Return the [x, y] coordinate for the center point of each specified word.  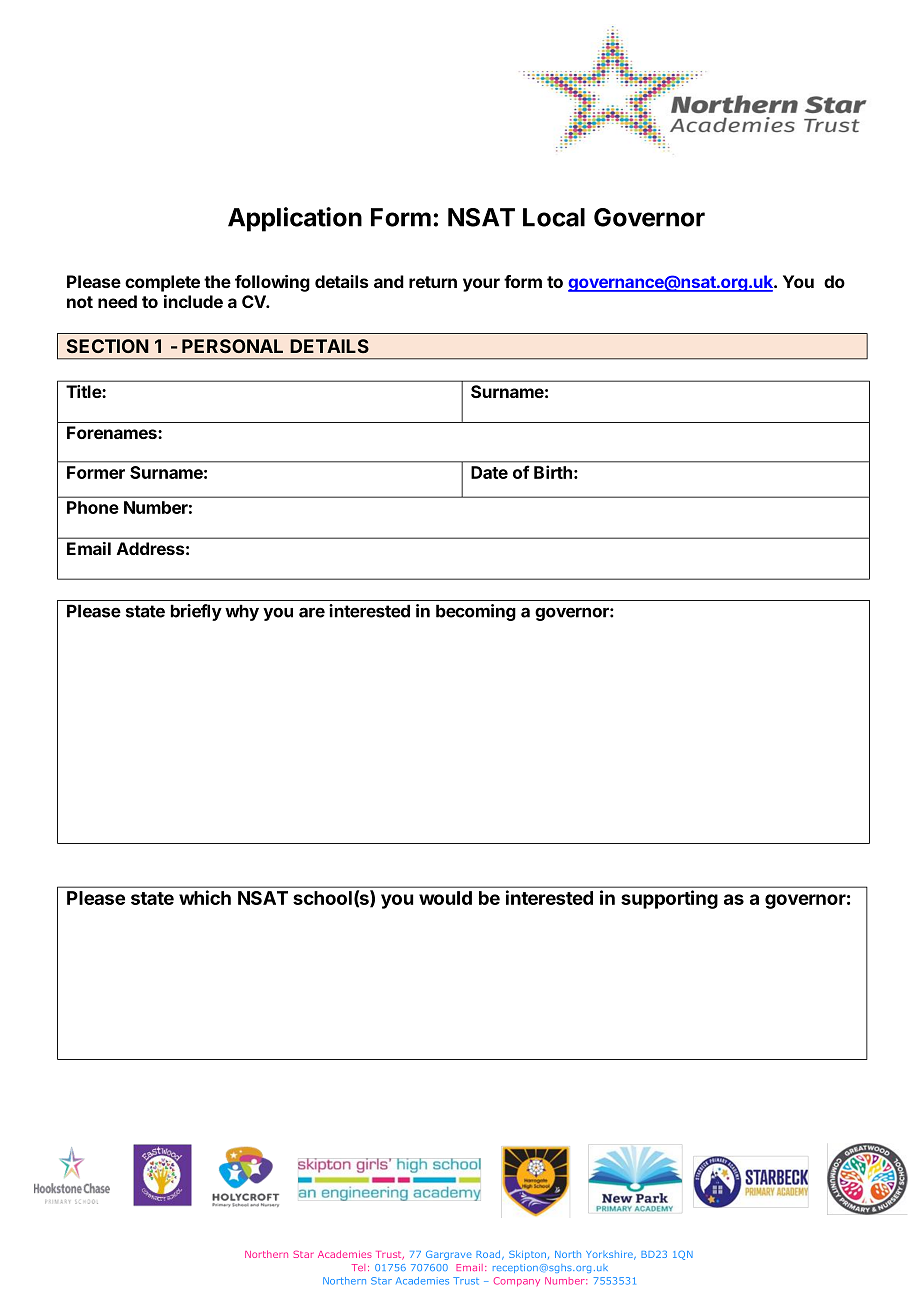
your [481, 285]
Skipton [529, 1255]
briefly [196, 612]
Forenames [113, 432]
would [445, 898]
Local [554, 217]
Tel [358, 1267]
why [242, 612]
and [389, 281]
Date [489, 472]
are [312, 612]
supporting [669, 899]
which [205, 897]
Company [517, 1281]
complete [162, 283]
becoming [476, 612]
